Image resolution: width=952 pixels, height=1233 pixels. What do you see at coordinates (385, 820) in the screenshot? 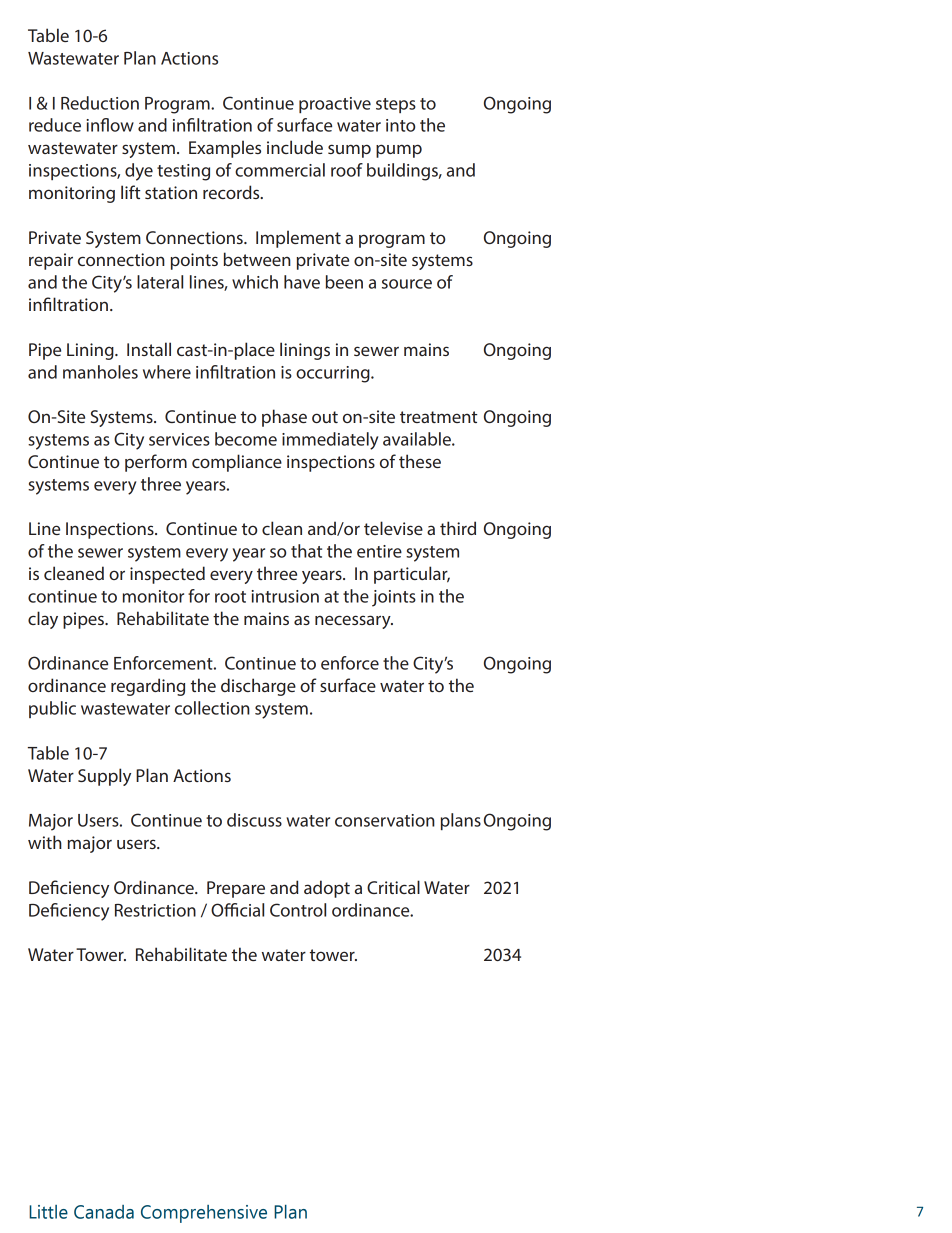
I see `conservation` at bounding box center [385, 820].
